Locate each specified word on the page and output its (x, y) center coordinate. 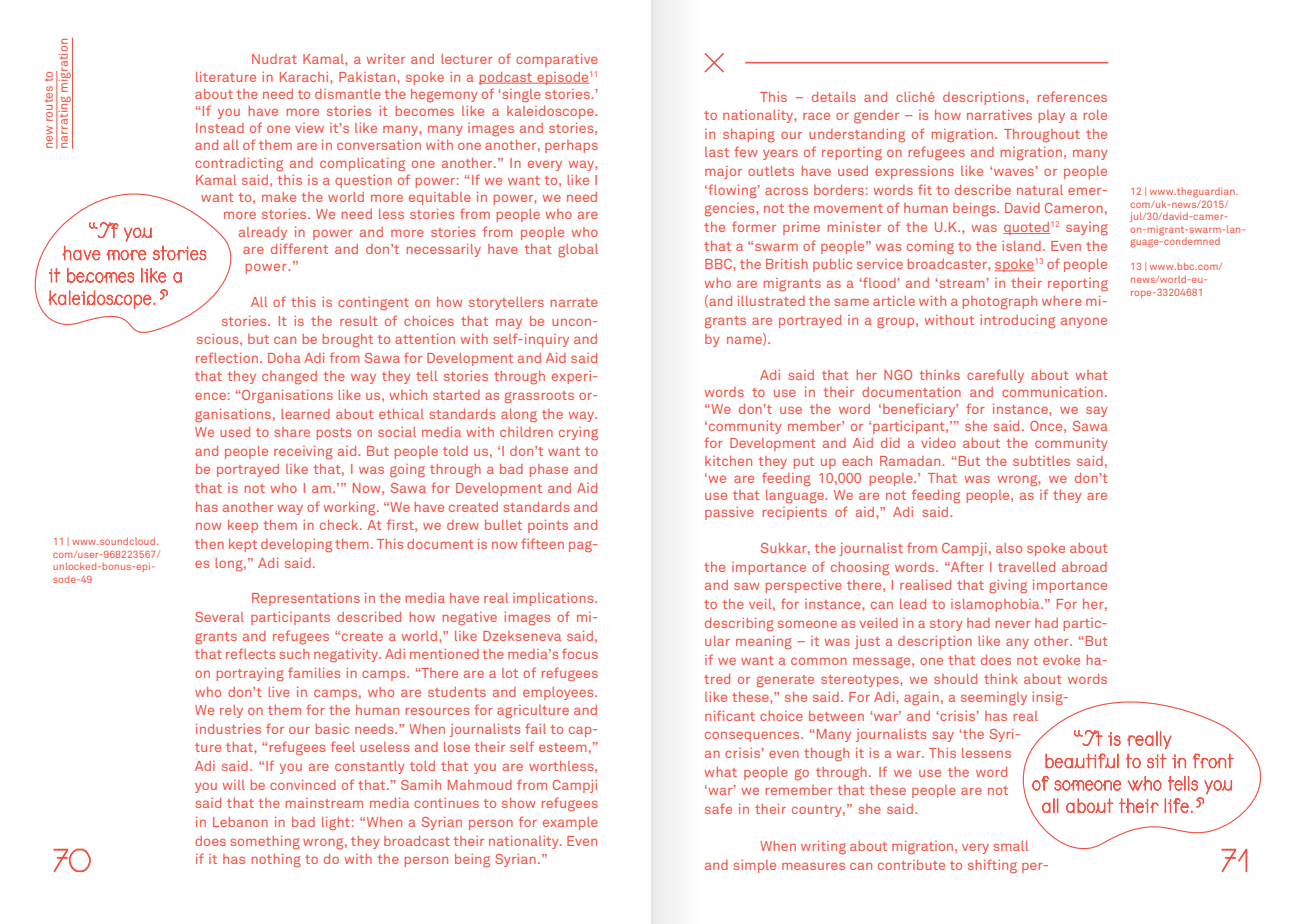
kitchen (728, 461)
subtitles (1041, 461)
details (834, 97)
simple (754, 866)
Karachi (305, 77)
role (1095, 115)
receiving (303, 452)
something (265, 842)
